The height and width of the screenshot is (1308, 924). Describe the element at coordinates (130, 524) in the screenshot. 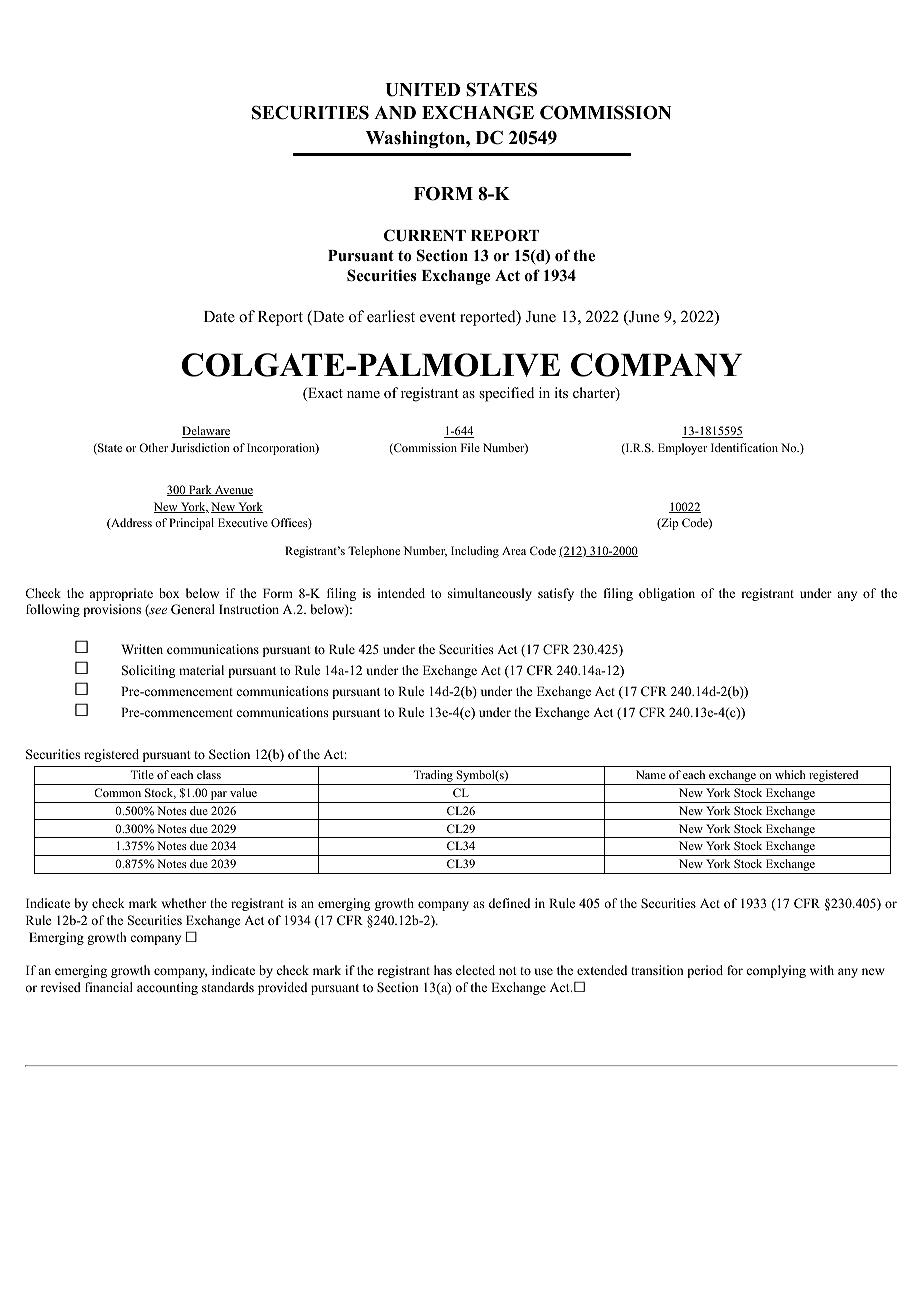

I see `Address` at that location.
